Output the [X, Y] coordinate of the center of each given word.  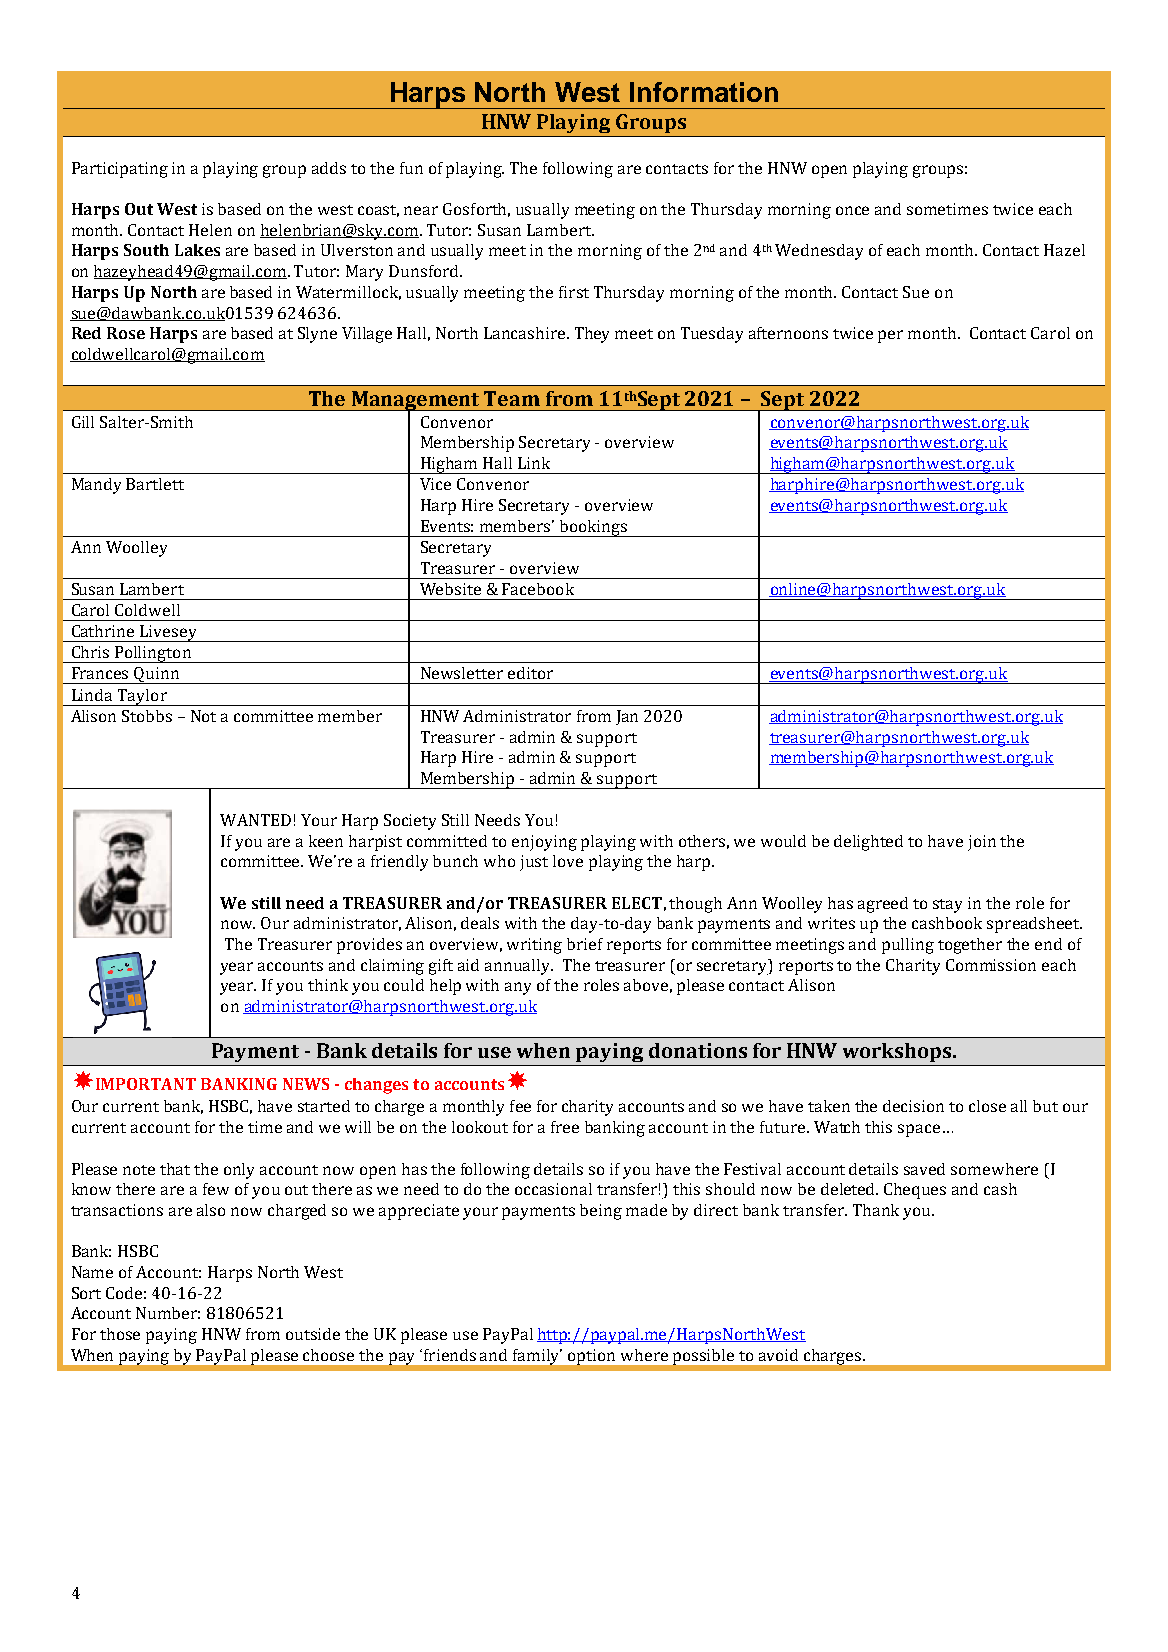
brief [585, 944]
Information [704, 92]
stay [947, 906]
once [852, 210]
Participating [120, 170]
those [120, 1334]
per [890, 336]
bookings [593, 528]
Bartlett [155, 484]
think [328, 985]
